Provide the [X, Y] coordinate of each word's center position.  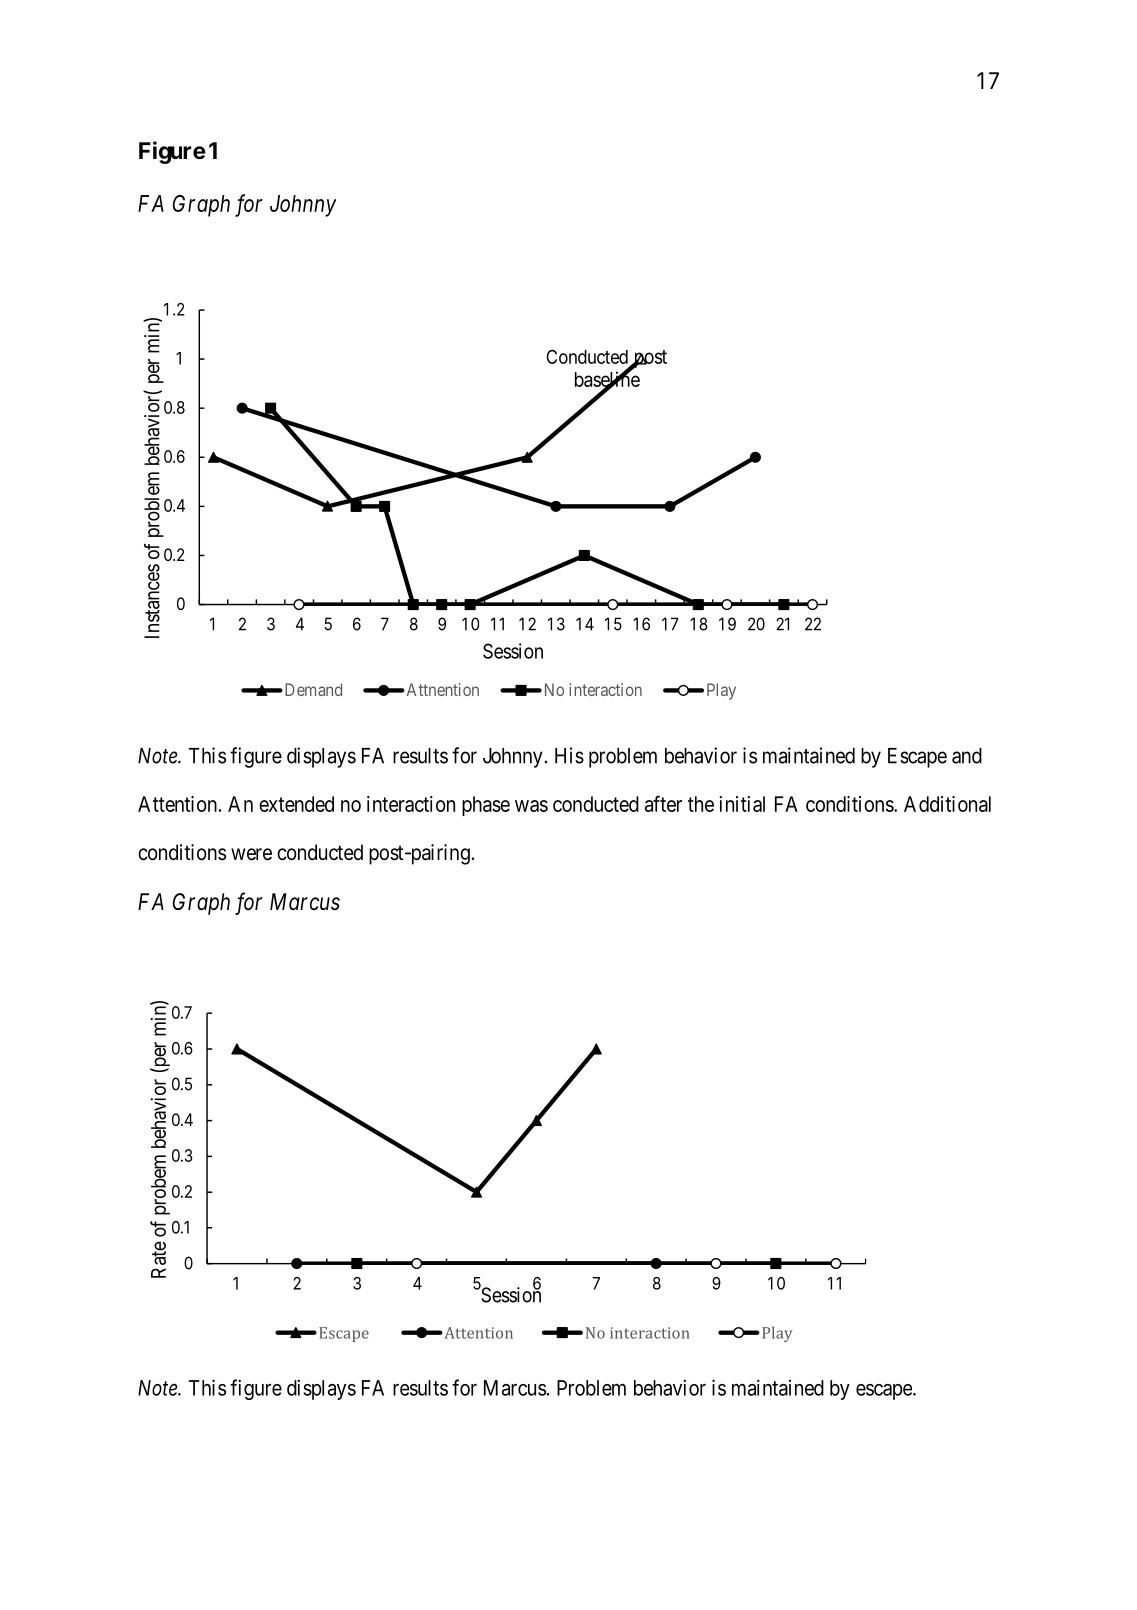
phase [486, 806]
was [531, 806]
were [251, 854]
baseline [607, 380]
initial [742, 804]
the [701, 804]
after [663, 803]
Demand [312, 689]
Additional [947, 804]
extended [296, 804]
